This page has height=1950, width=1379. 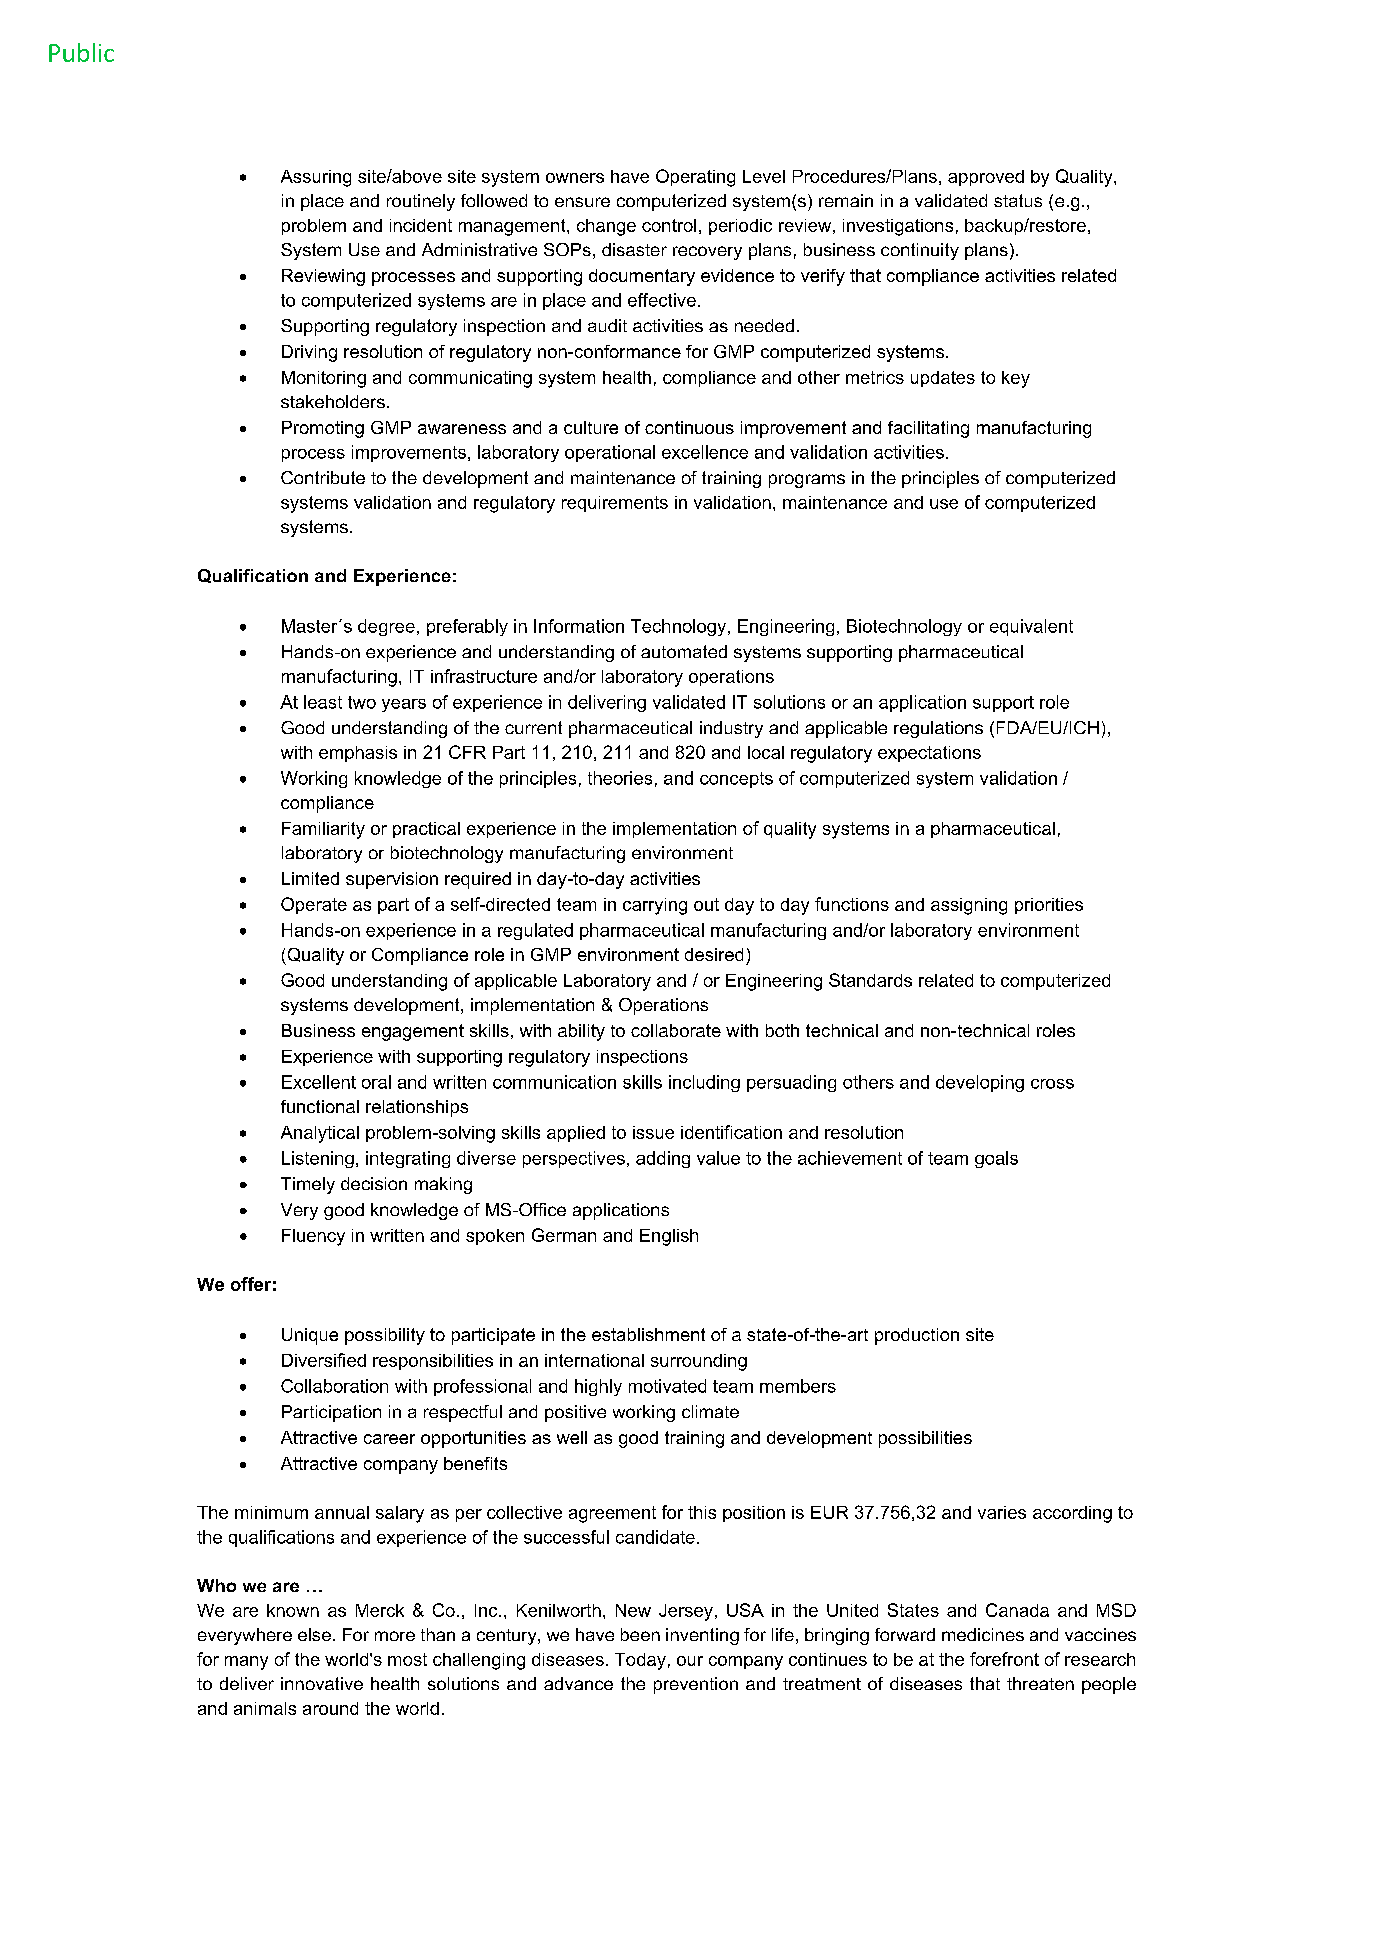 What do you see at coordinates (246, 1663) in the page?
I see `many` at bounding box center [246, 1663].
